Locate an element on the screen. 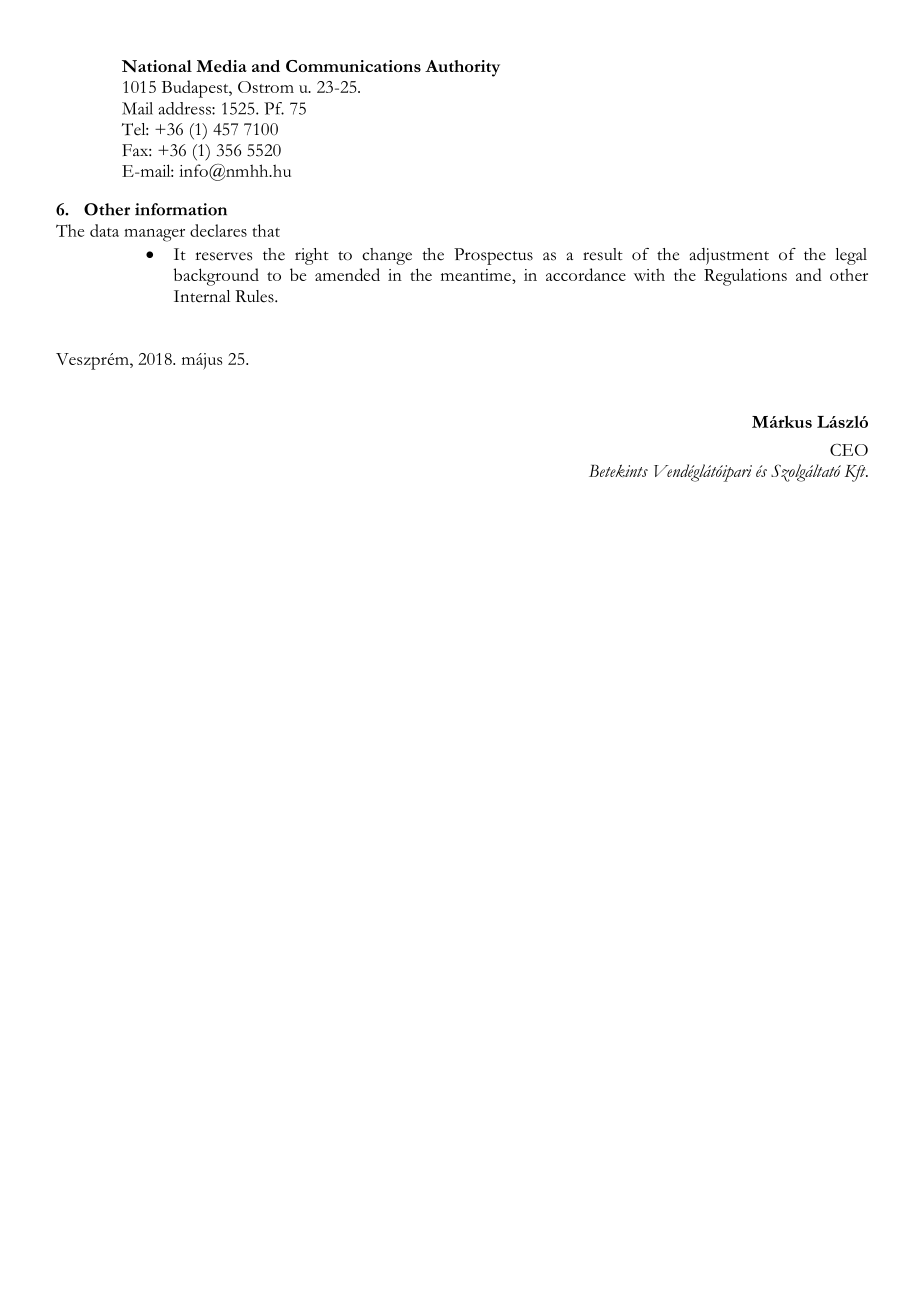 The image size is (924, 1308). Internal is located at coordinates (202, 296).
